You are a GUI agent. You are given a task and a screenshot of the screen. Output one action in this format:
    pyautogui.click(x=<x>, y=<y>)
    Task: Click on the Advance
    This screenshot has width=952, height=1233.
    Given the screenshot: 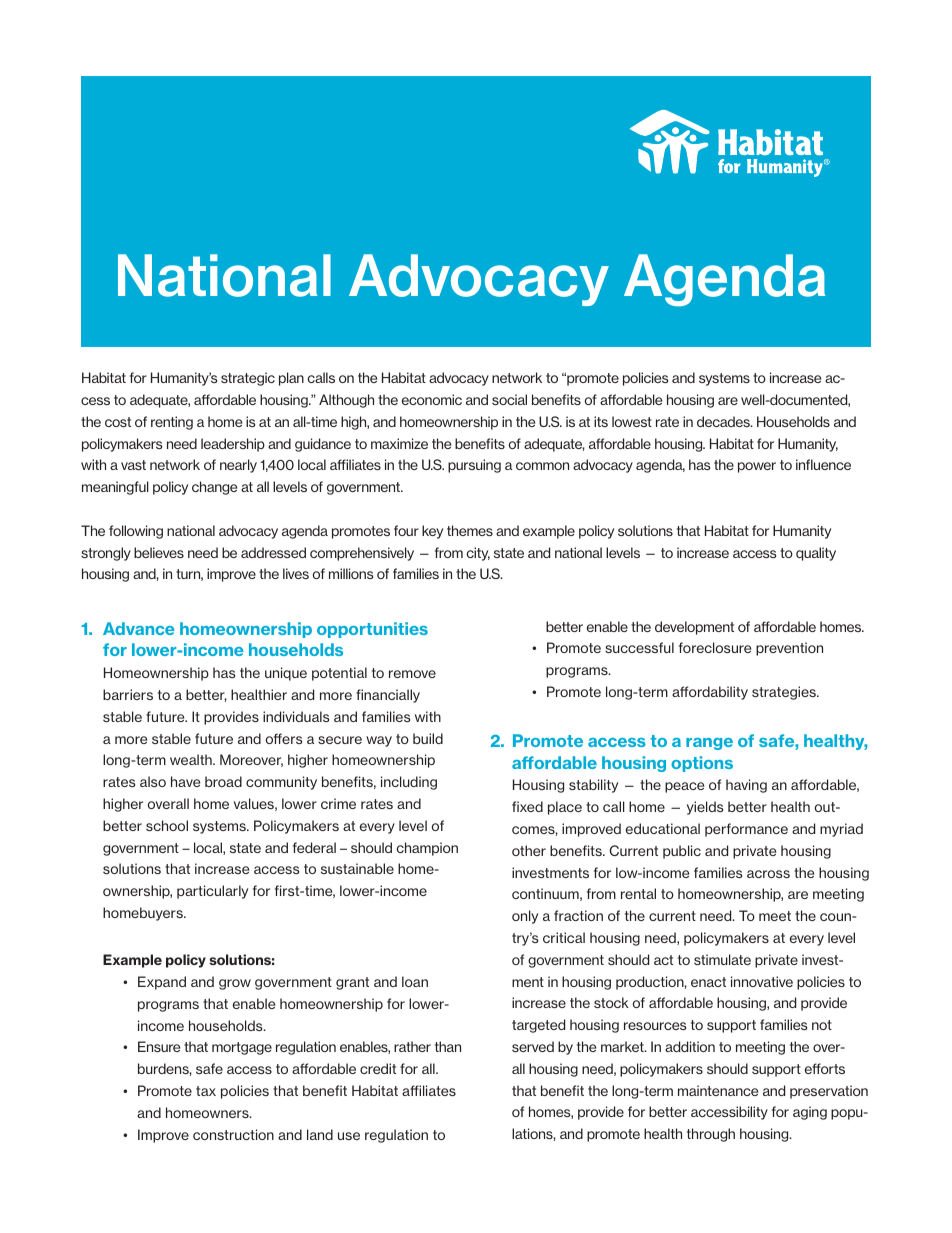 What is the action you would take?
    pyautogui.click(x=139, y=628)
